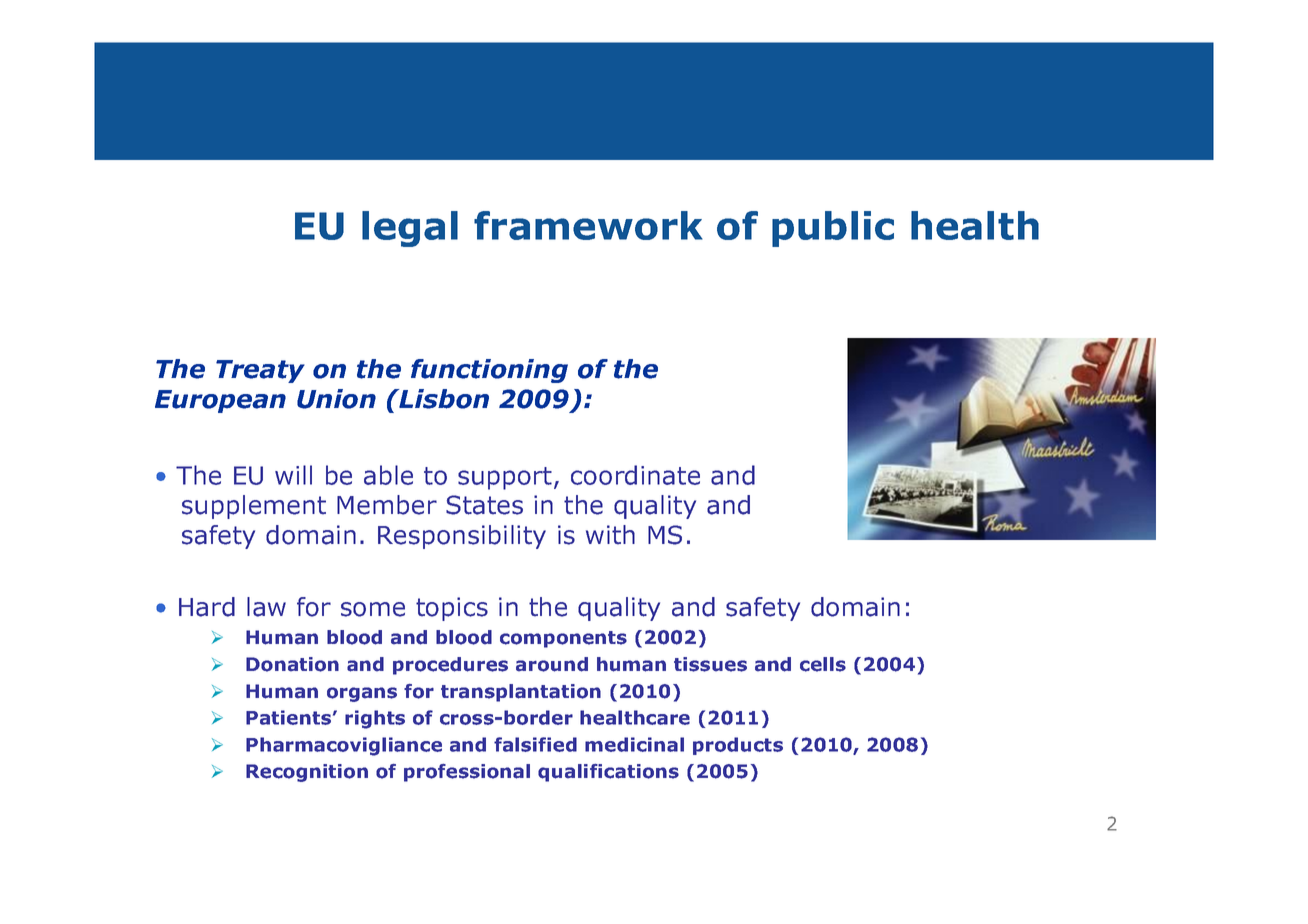 The height and width of the screenshot is (924, 1308). What do you see at coordinates (610, 535) in the screenshot?
I see `with` at bounding box center [610, 535].
